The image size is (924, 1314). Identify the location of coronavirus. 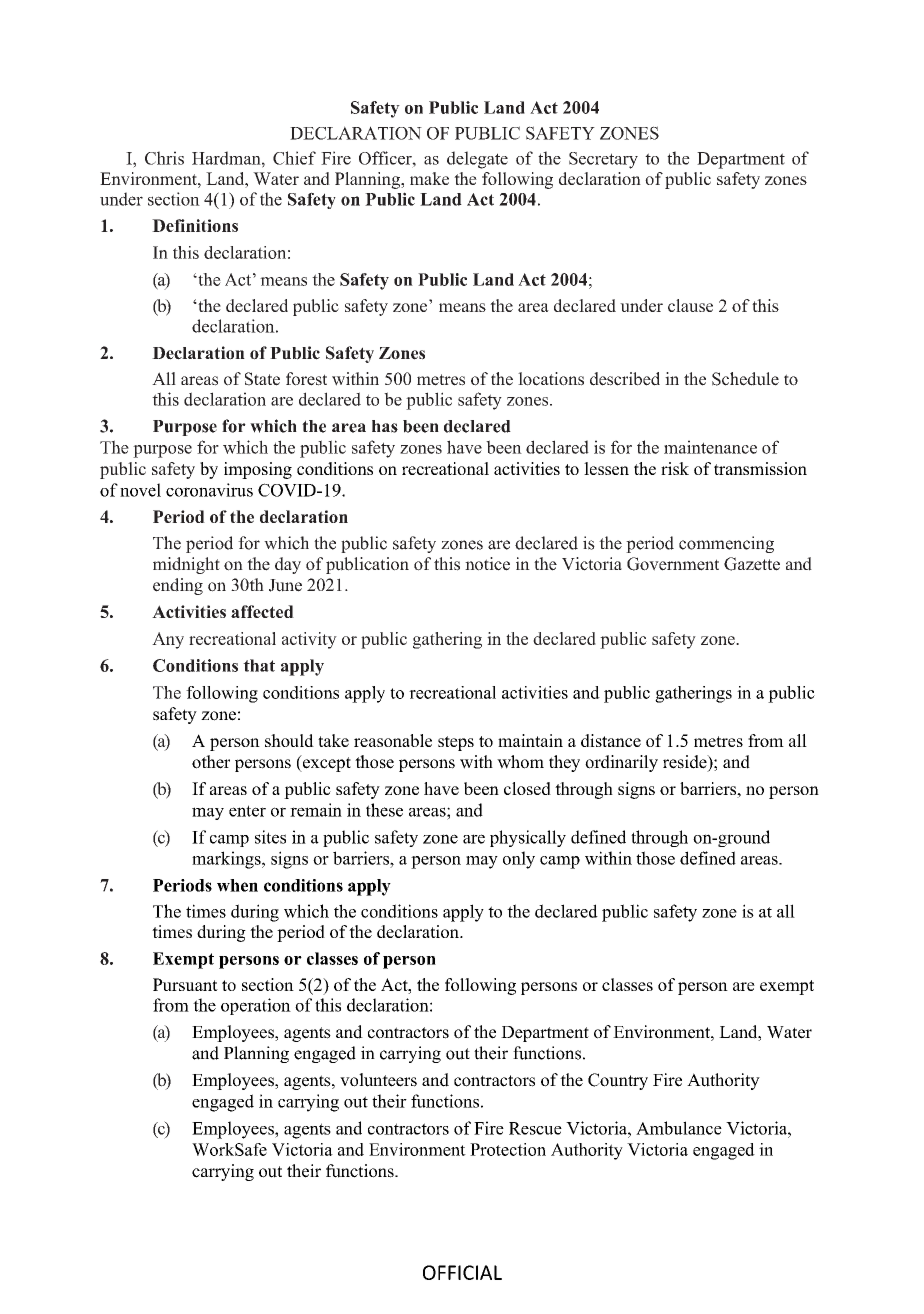
(209, 490).
